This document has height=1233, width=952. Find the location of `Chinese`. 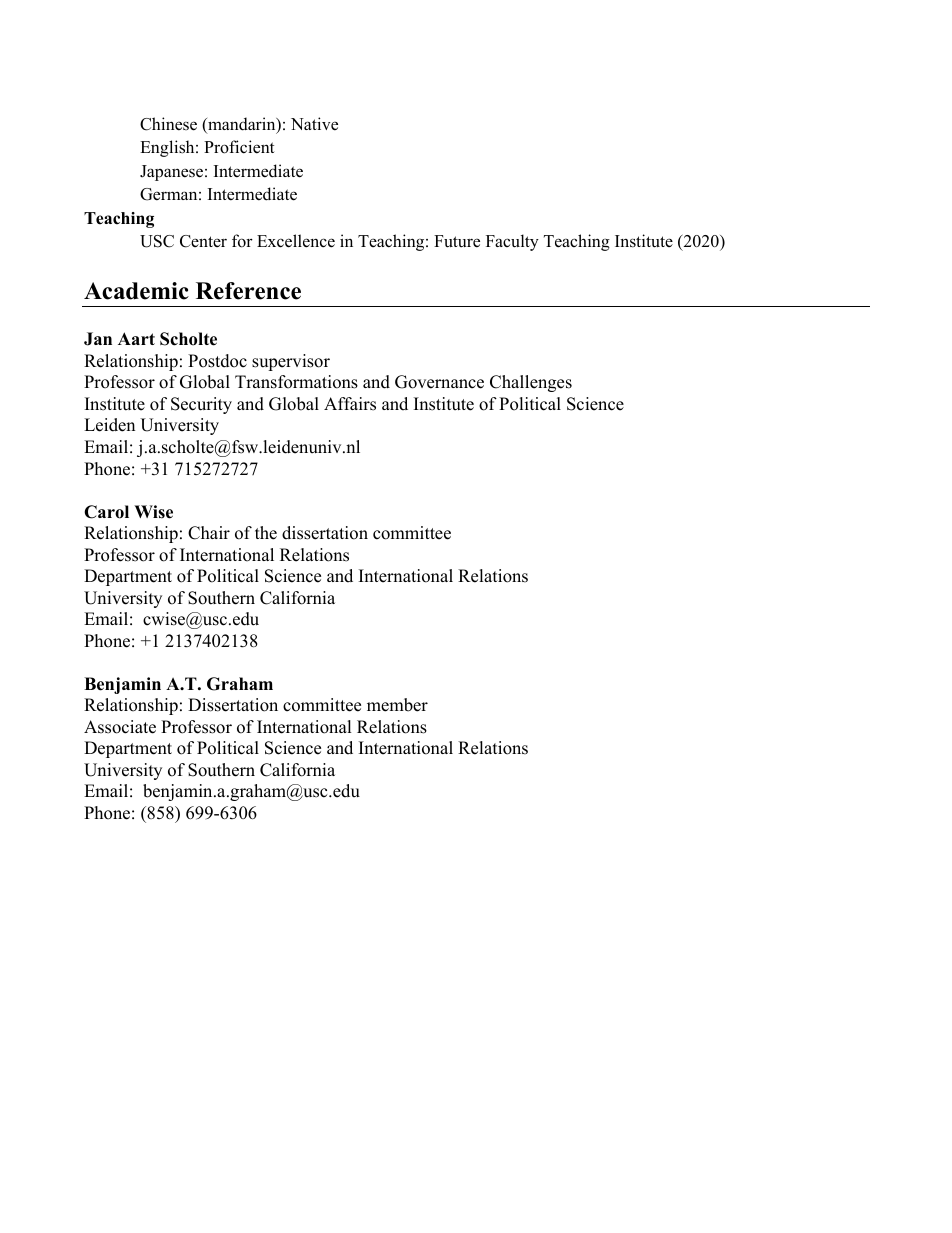

Chinese is located at coordinates (168, 124).
